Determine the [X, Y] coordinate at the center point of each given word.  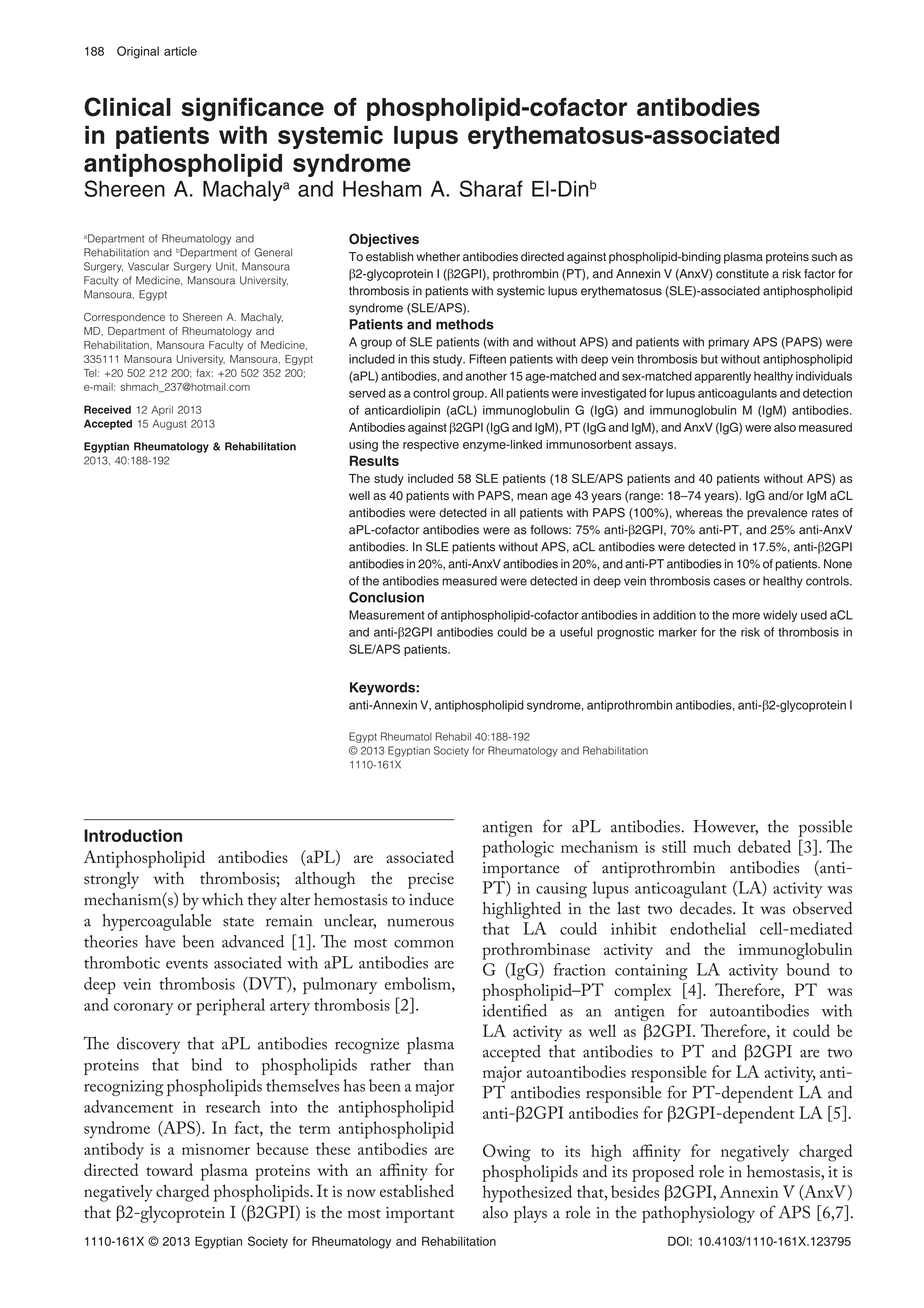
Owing [507, 1153]
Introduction [133, 835]
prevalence [777, 514]
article [180, 51]
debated [764, 846]
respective [431, 446]
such [824, 257]
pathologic [518, 849]
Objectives [384, 240]
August [170, 425]
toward [169, 1169]
